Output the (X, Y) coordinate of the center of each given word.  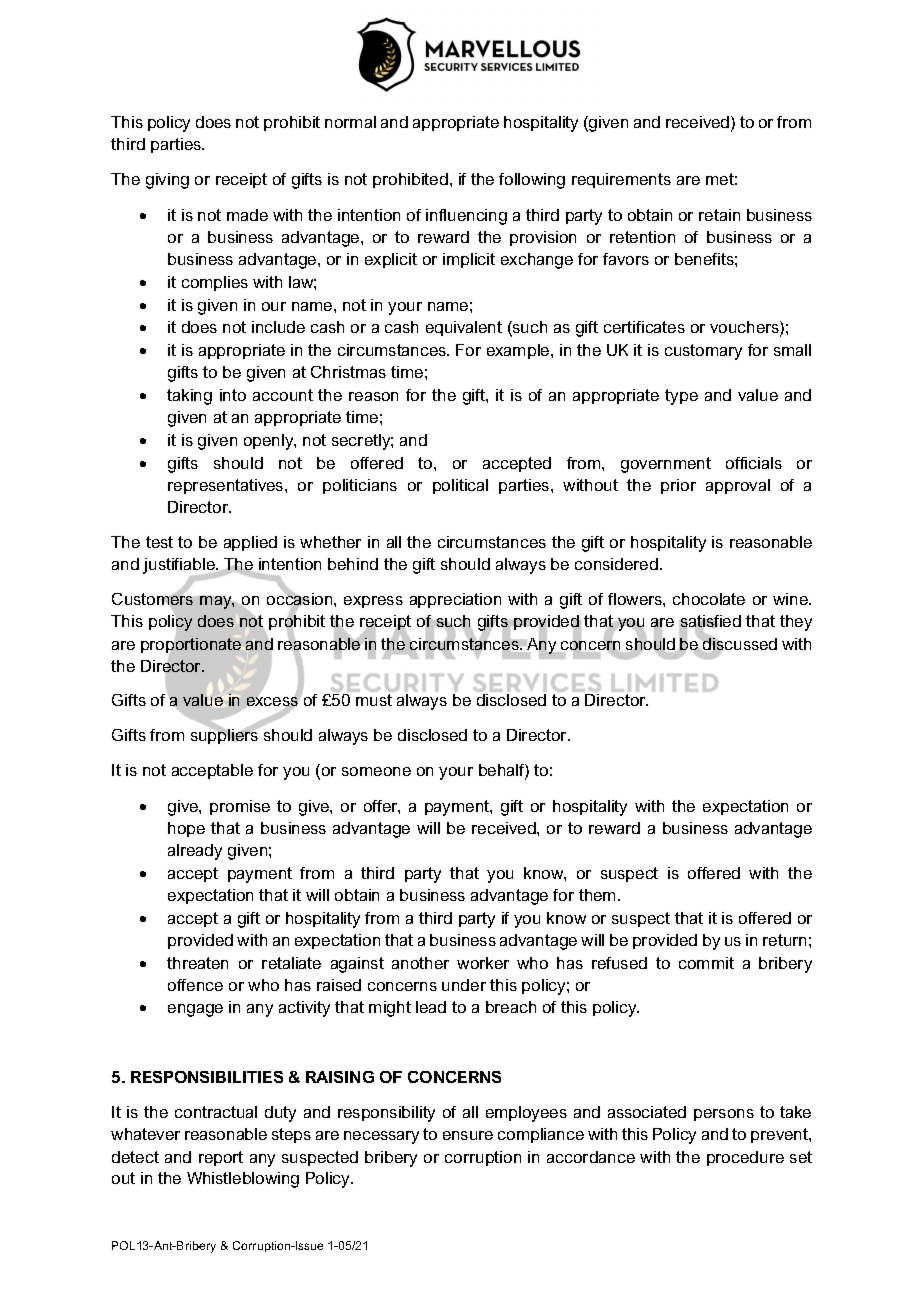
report (221, 1158)
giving (167, 181)
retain (719, 215)
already (195, 852)
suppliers (225, 735)
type (681, 397)
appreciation (455, 600)
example (519, 351)
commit (706, 963)
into (233, 395)
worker (483, 963)
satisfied (710, 622)
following (532, 181)
